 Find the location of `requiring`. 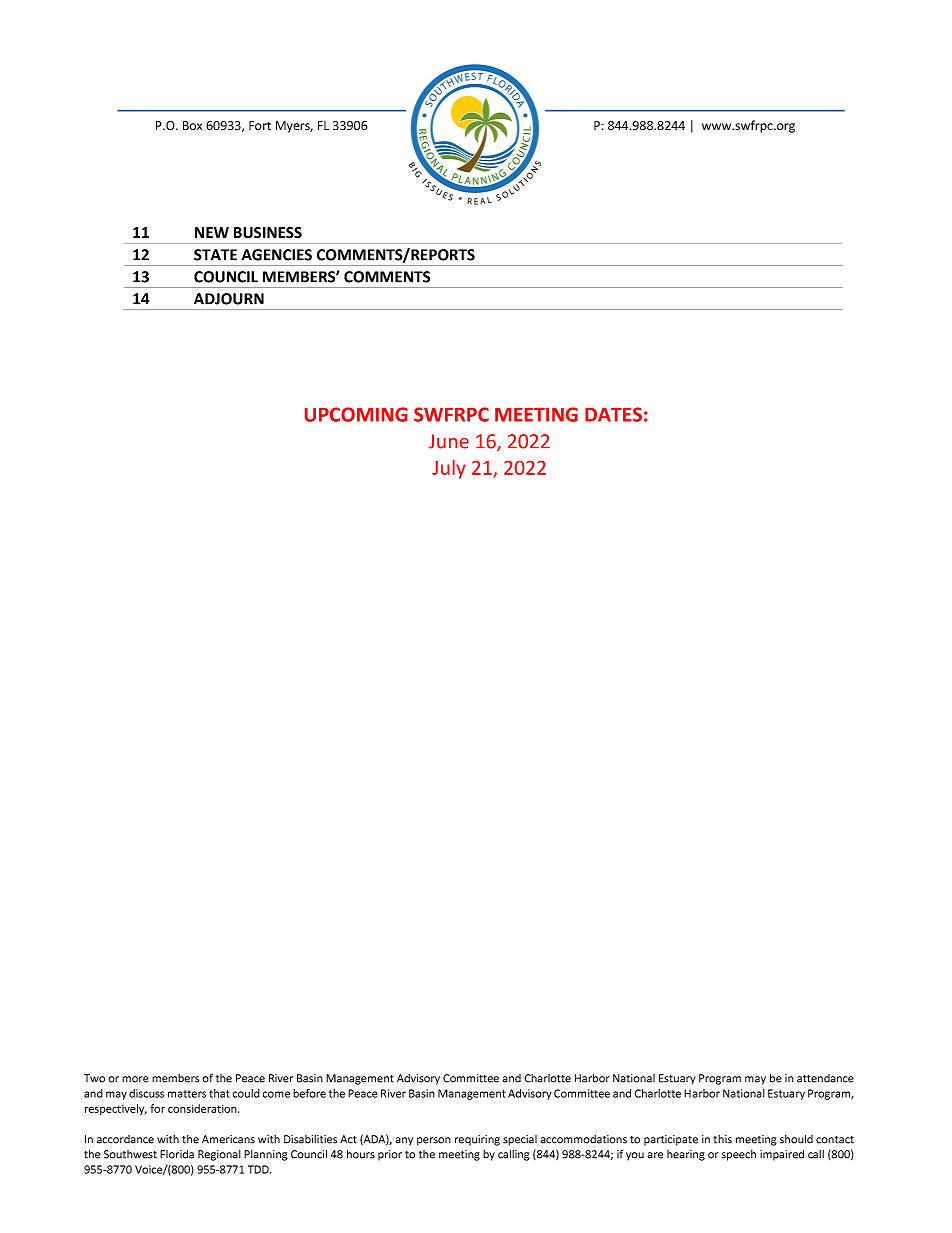

requiring is located at coordinates (477, 1140).
